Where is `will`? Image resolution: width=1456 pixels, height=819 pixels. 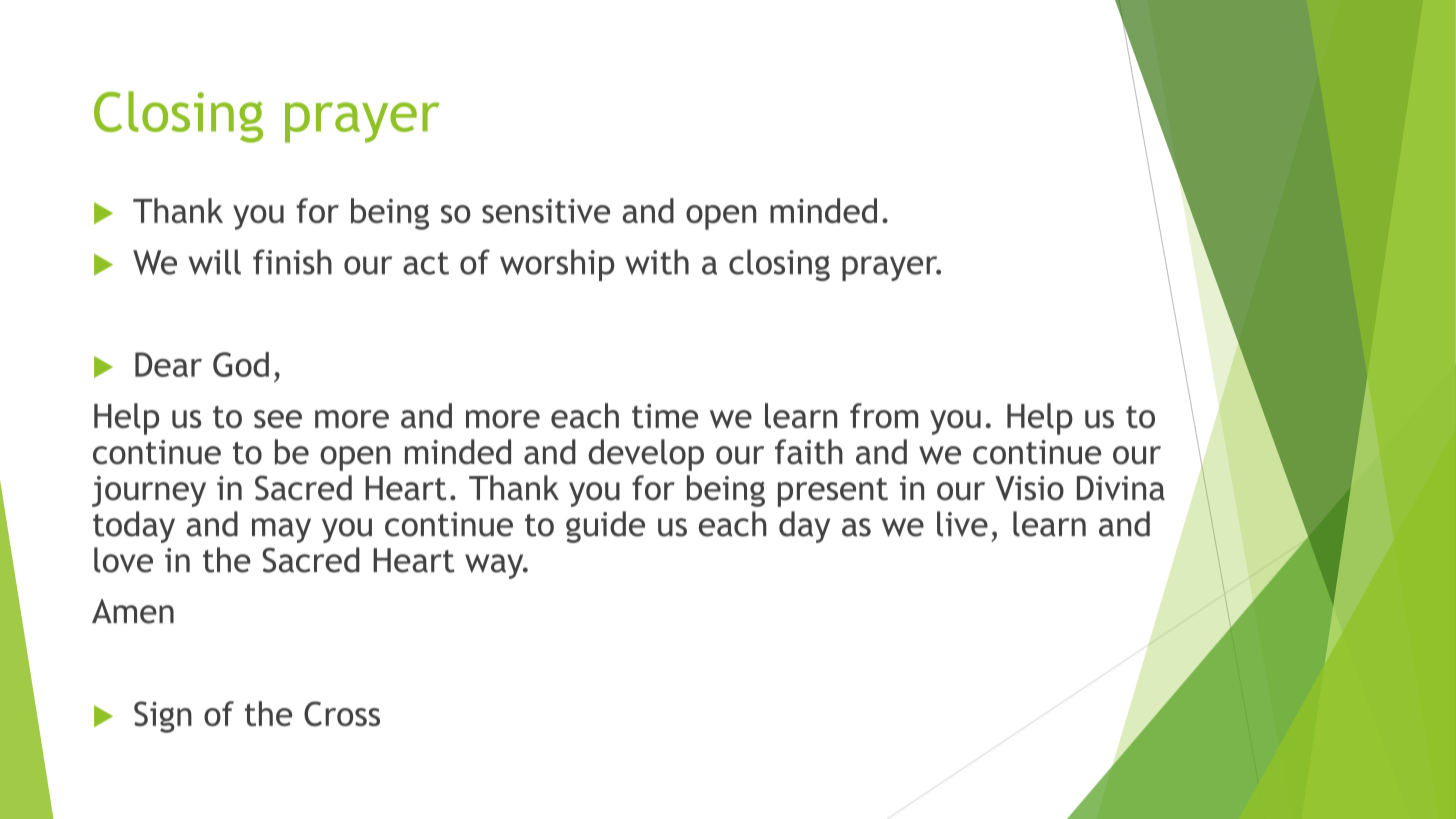
will is located at coordinates (215, 262).
